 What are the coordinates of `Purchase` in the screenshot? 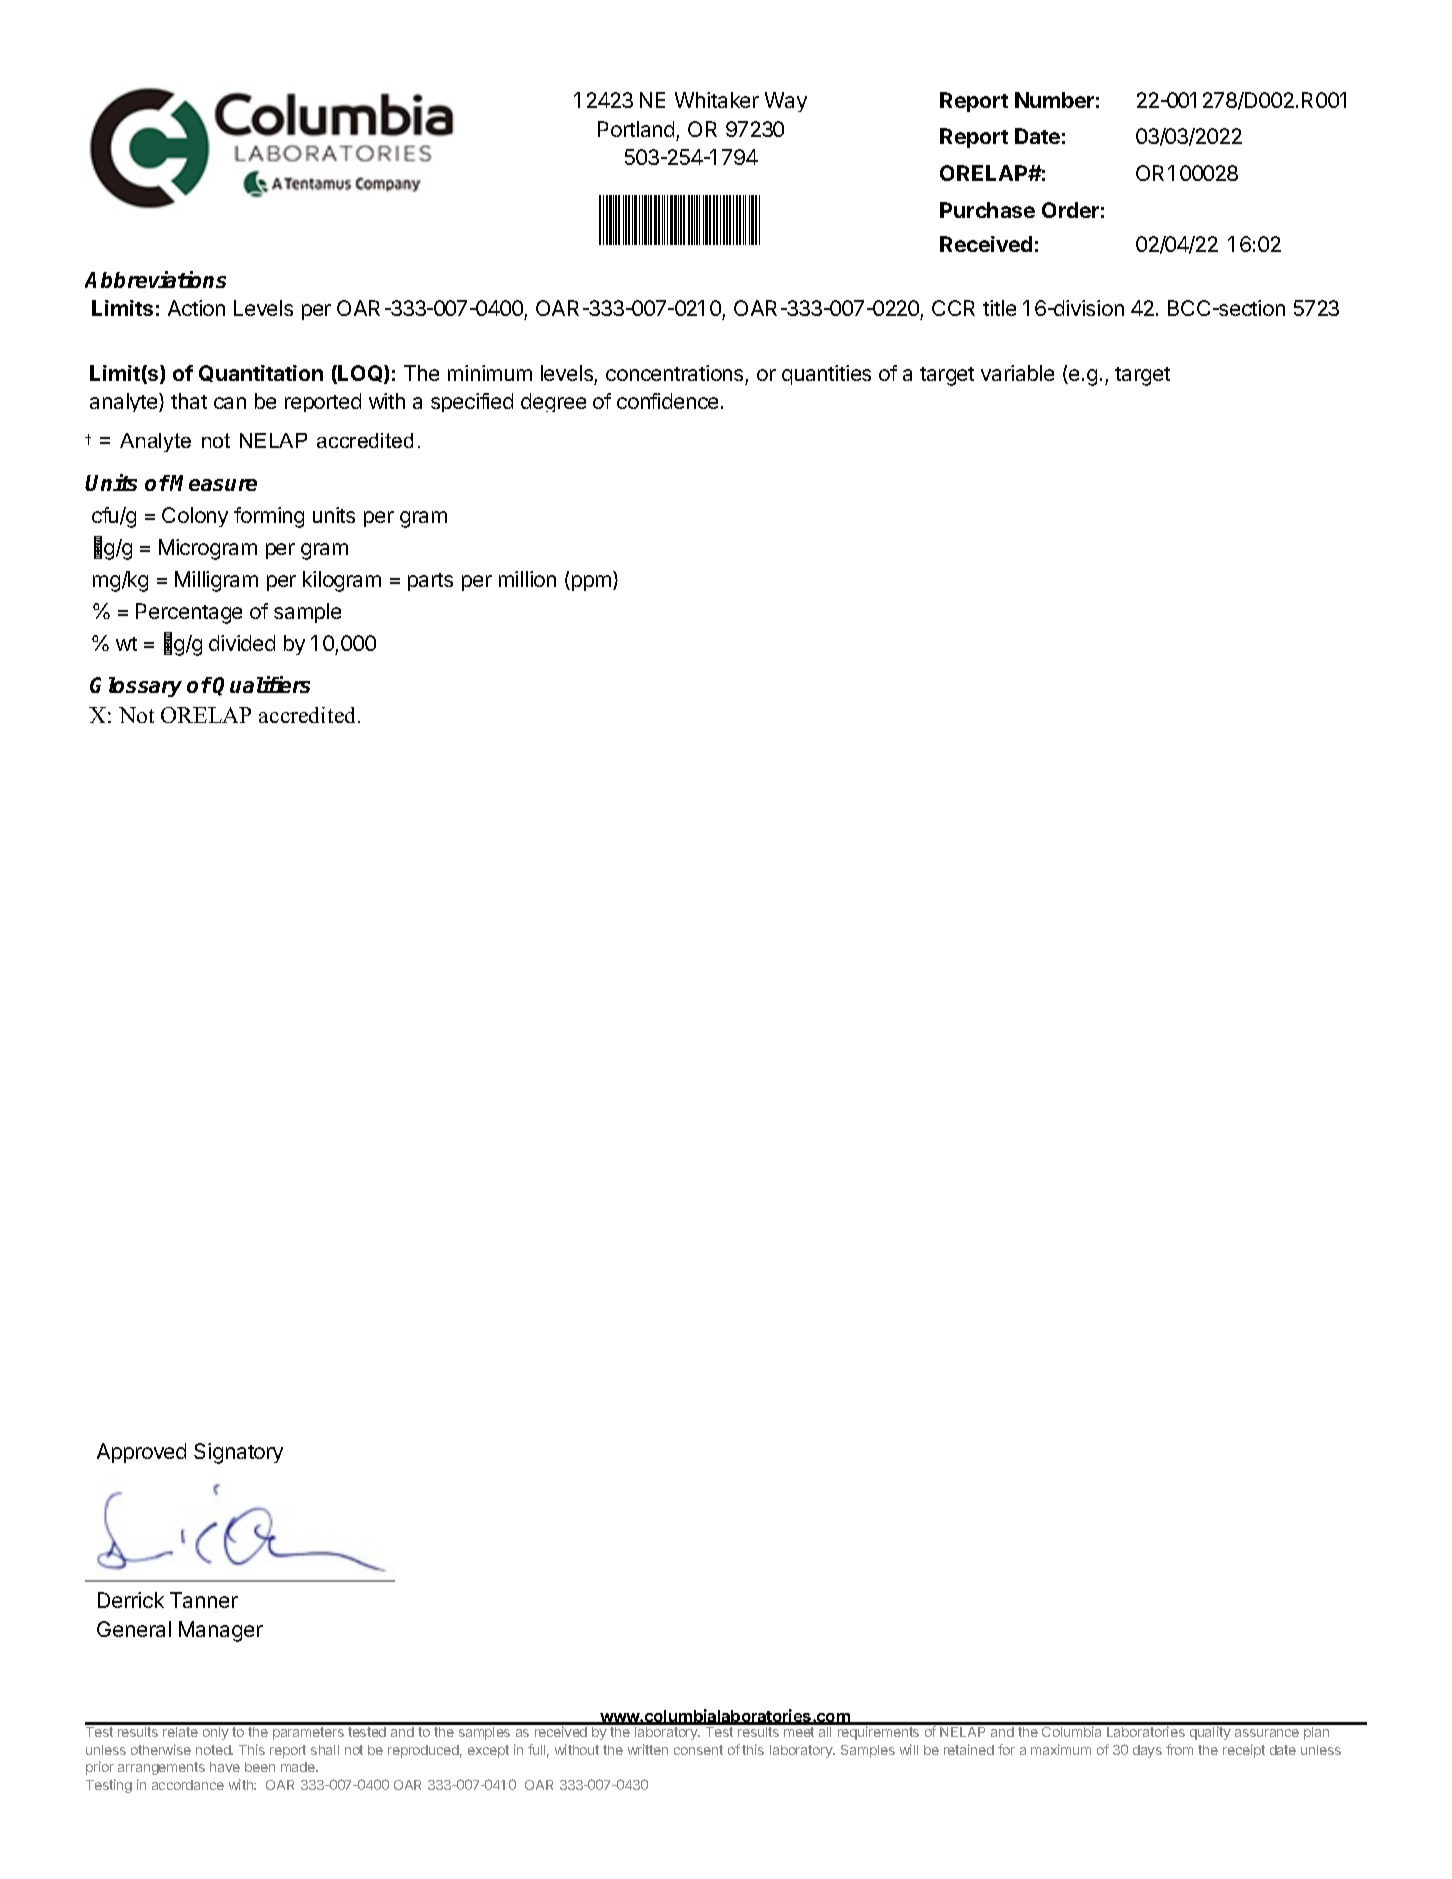 It's located at (987, 210).
